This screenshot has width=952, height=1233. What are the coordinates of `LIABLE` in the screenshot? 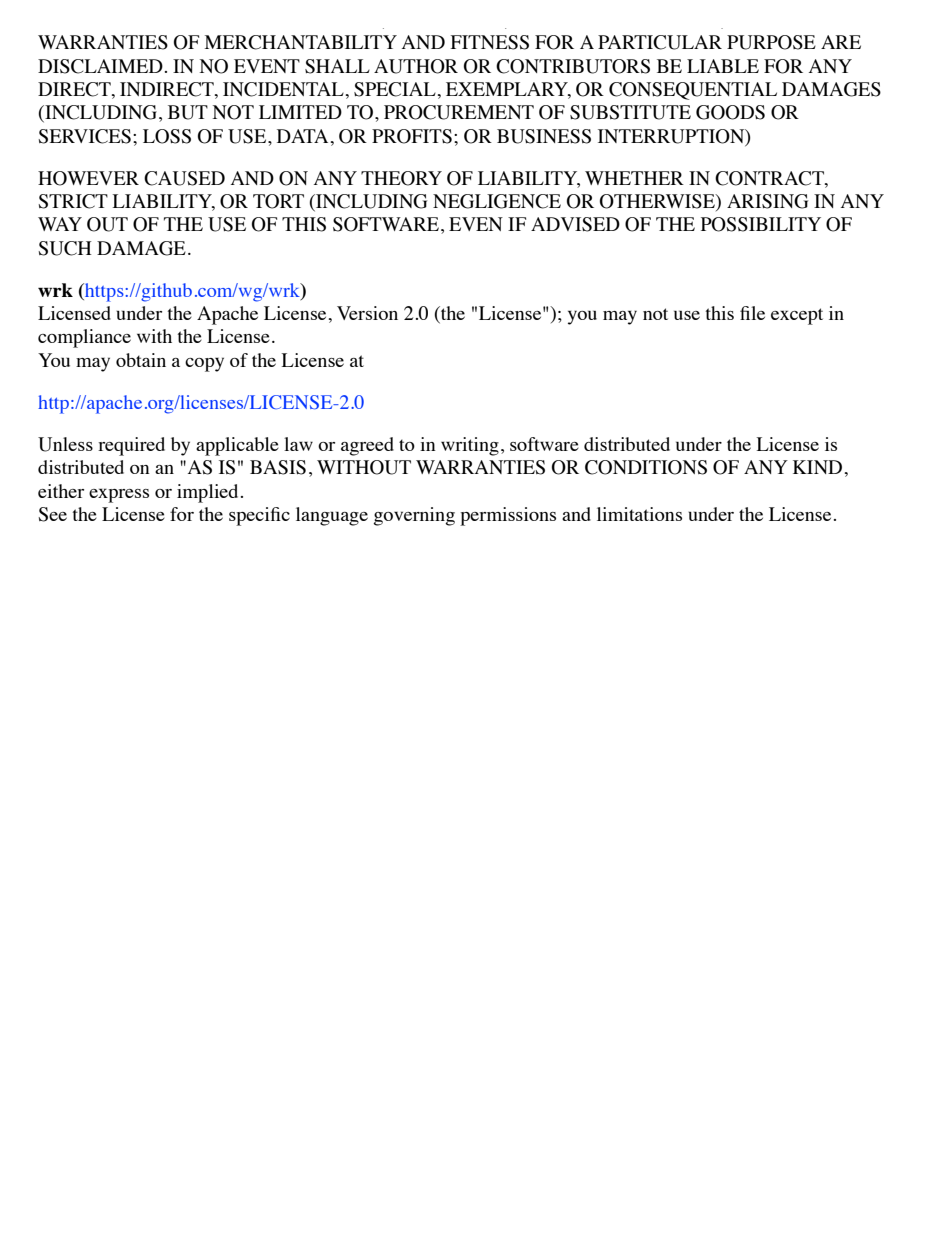 It's located at (723, 66).
